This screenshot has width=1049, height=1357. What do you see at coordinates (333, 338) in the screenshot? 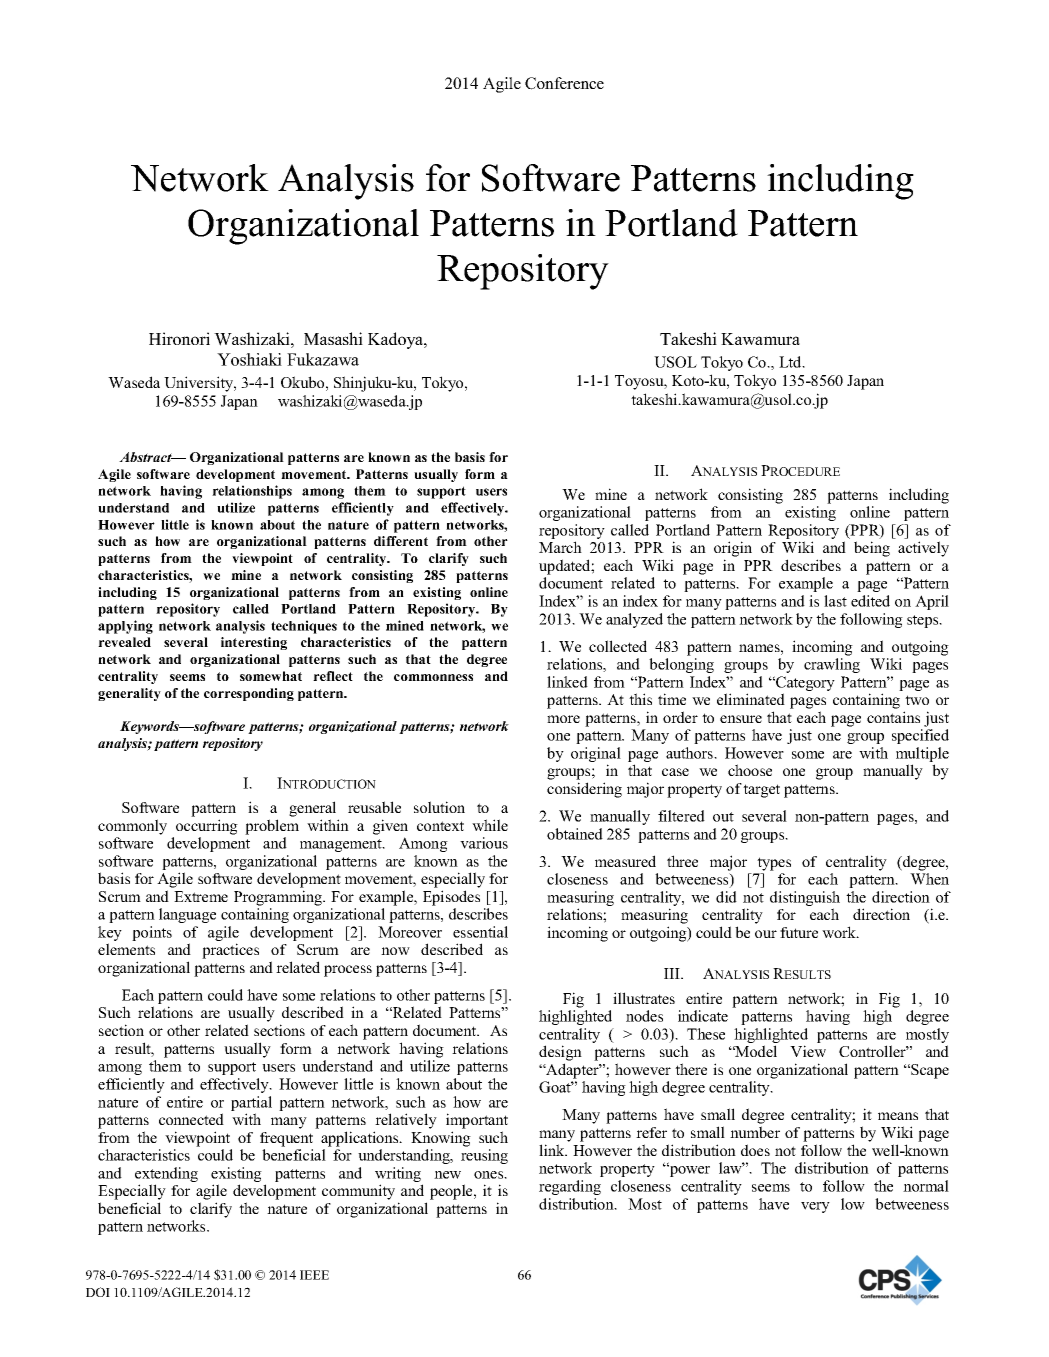
I see `Masashi` at bounding box center [333, 338].
